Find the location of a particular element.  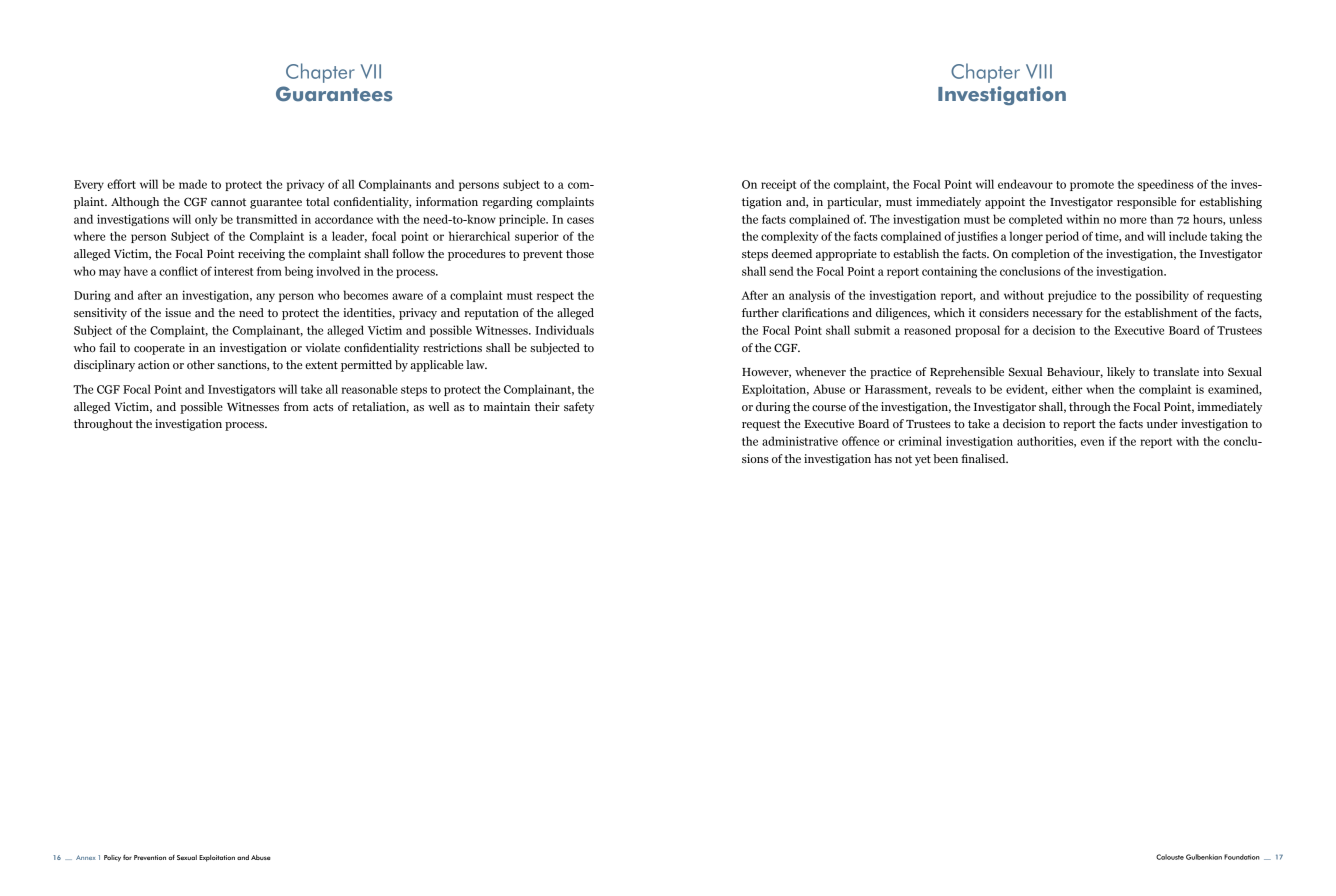

safety is located at coordinates (579, 408).
